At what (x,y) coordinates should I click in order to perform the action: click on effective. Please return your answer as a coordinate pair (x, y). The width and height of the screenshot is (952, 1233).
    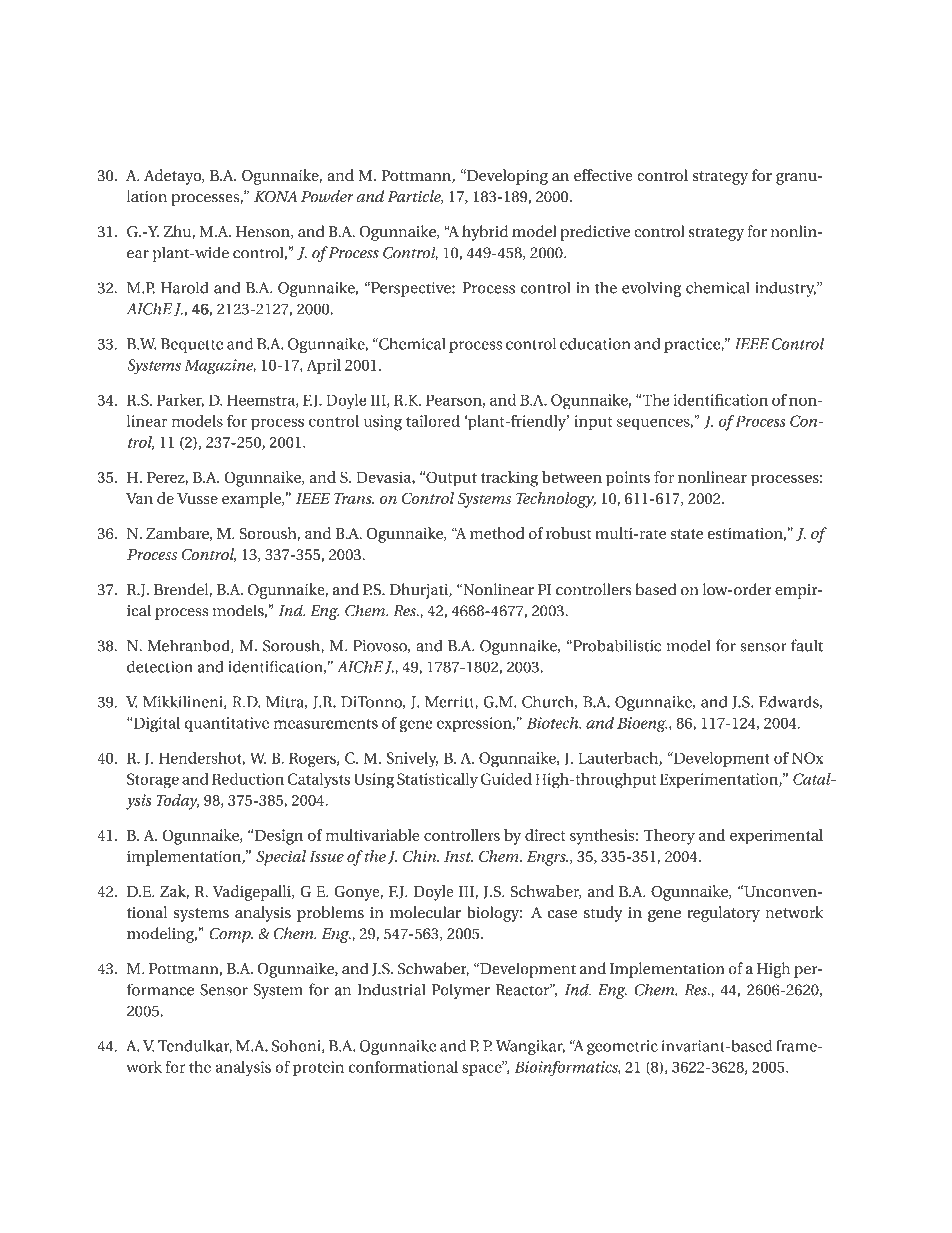
    Looking at the image, I should click on (603, 175).
